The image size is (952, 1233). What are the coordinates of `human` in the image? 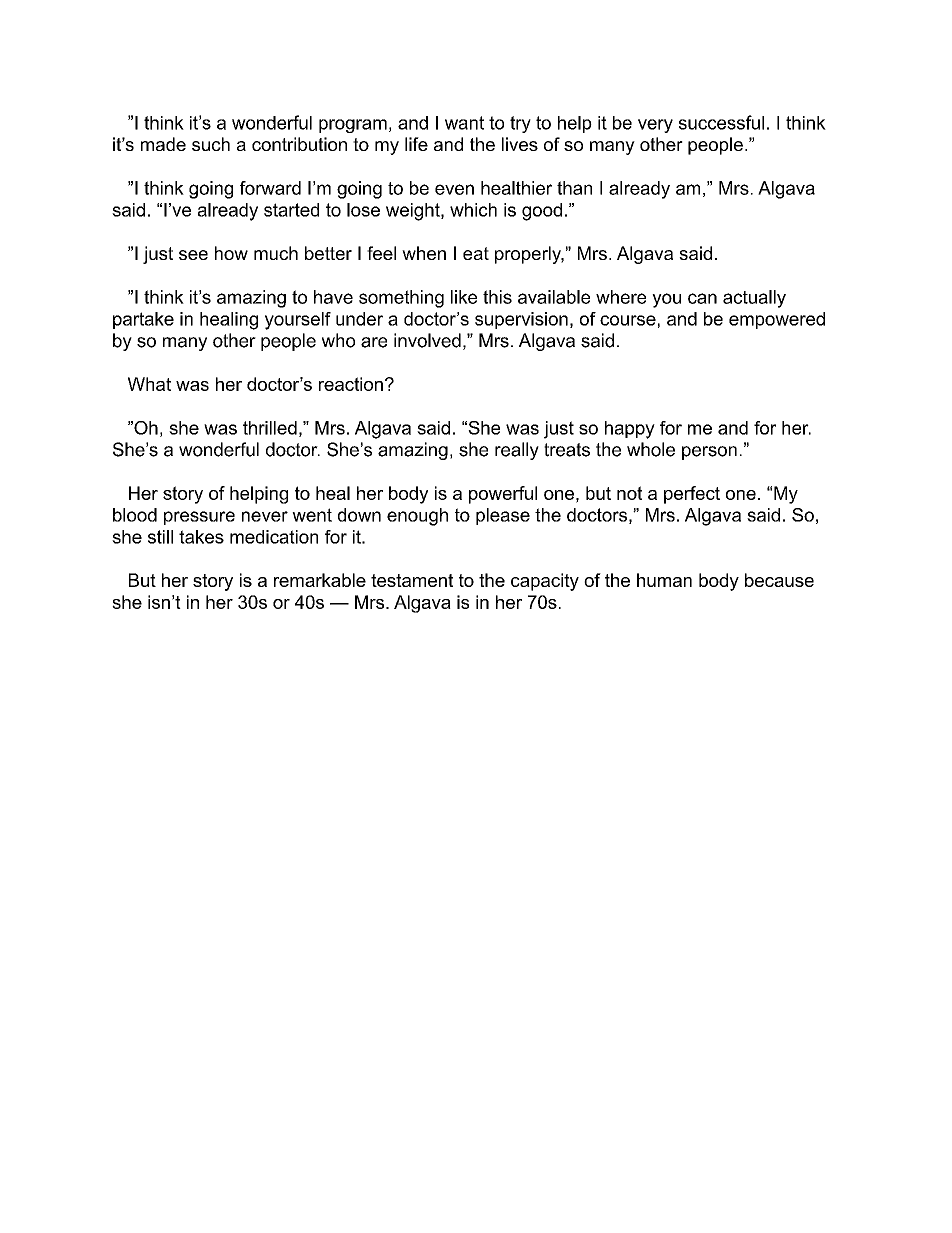 It's located at (664, 580).
